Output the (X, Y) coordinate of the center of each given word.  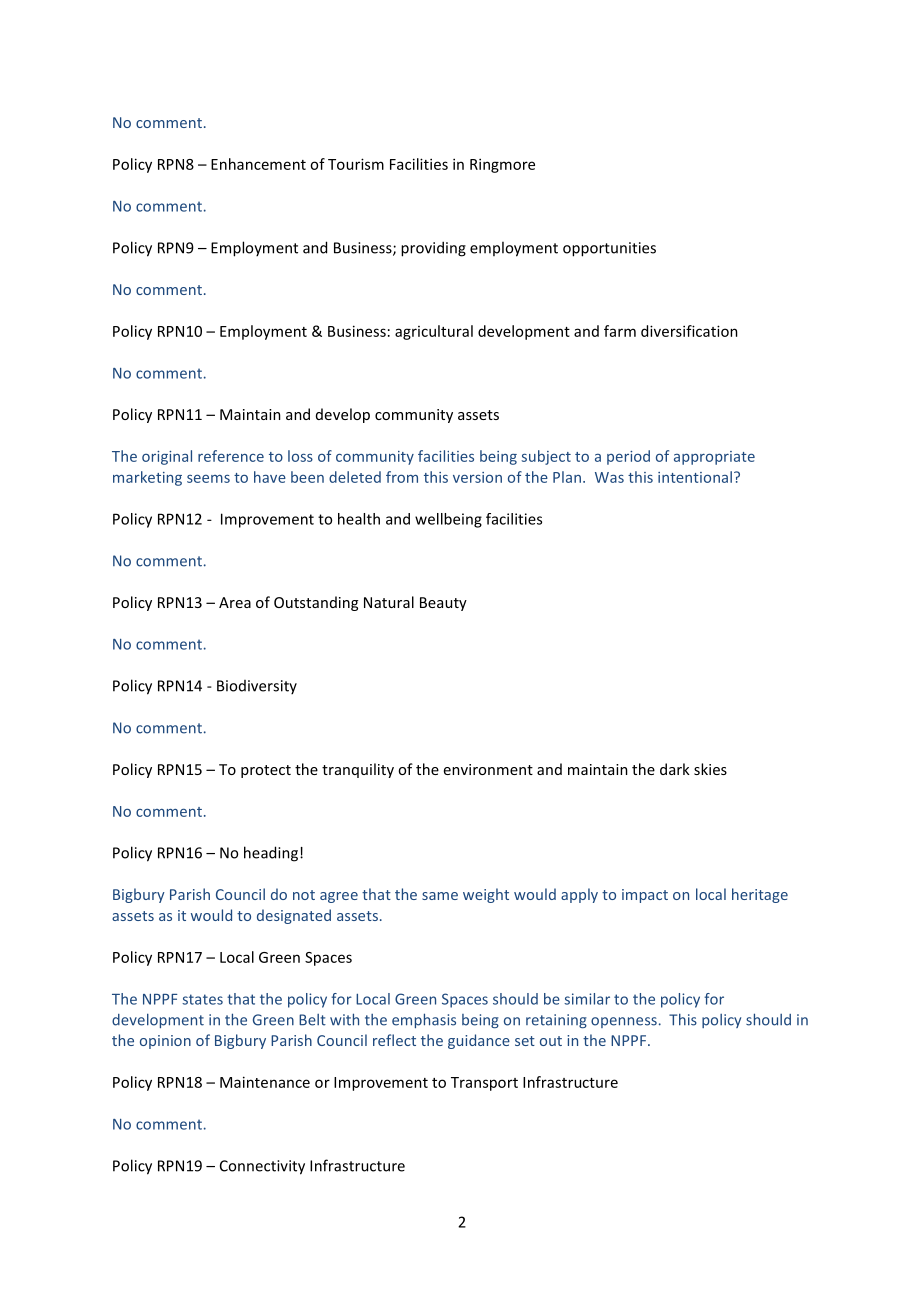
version (477, 477)
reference (231, 456)
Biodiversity (257, 687)
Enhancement (258, 164)
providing (433, 249)
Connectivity (262, 1167)
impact (645, 896)
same (440, 896)
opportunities (609, 249)
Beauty (443, 604)
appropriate (714, 458)
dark (675, 769)
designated (294, 916)
